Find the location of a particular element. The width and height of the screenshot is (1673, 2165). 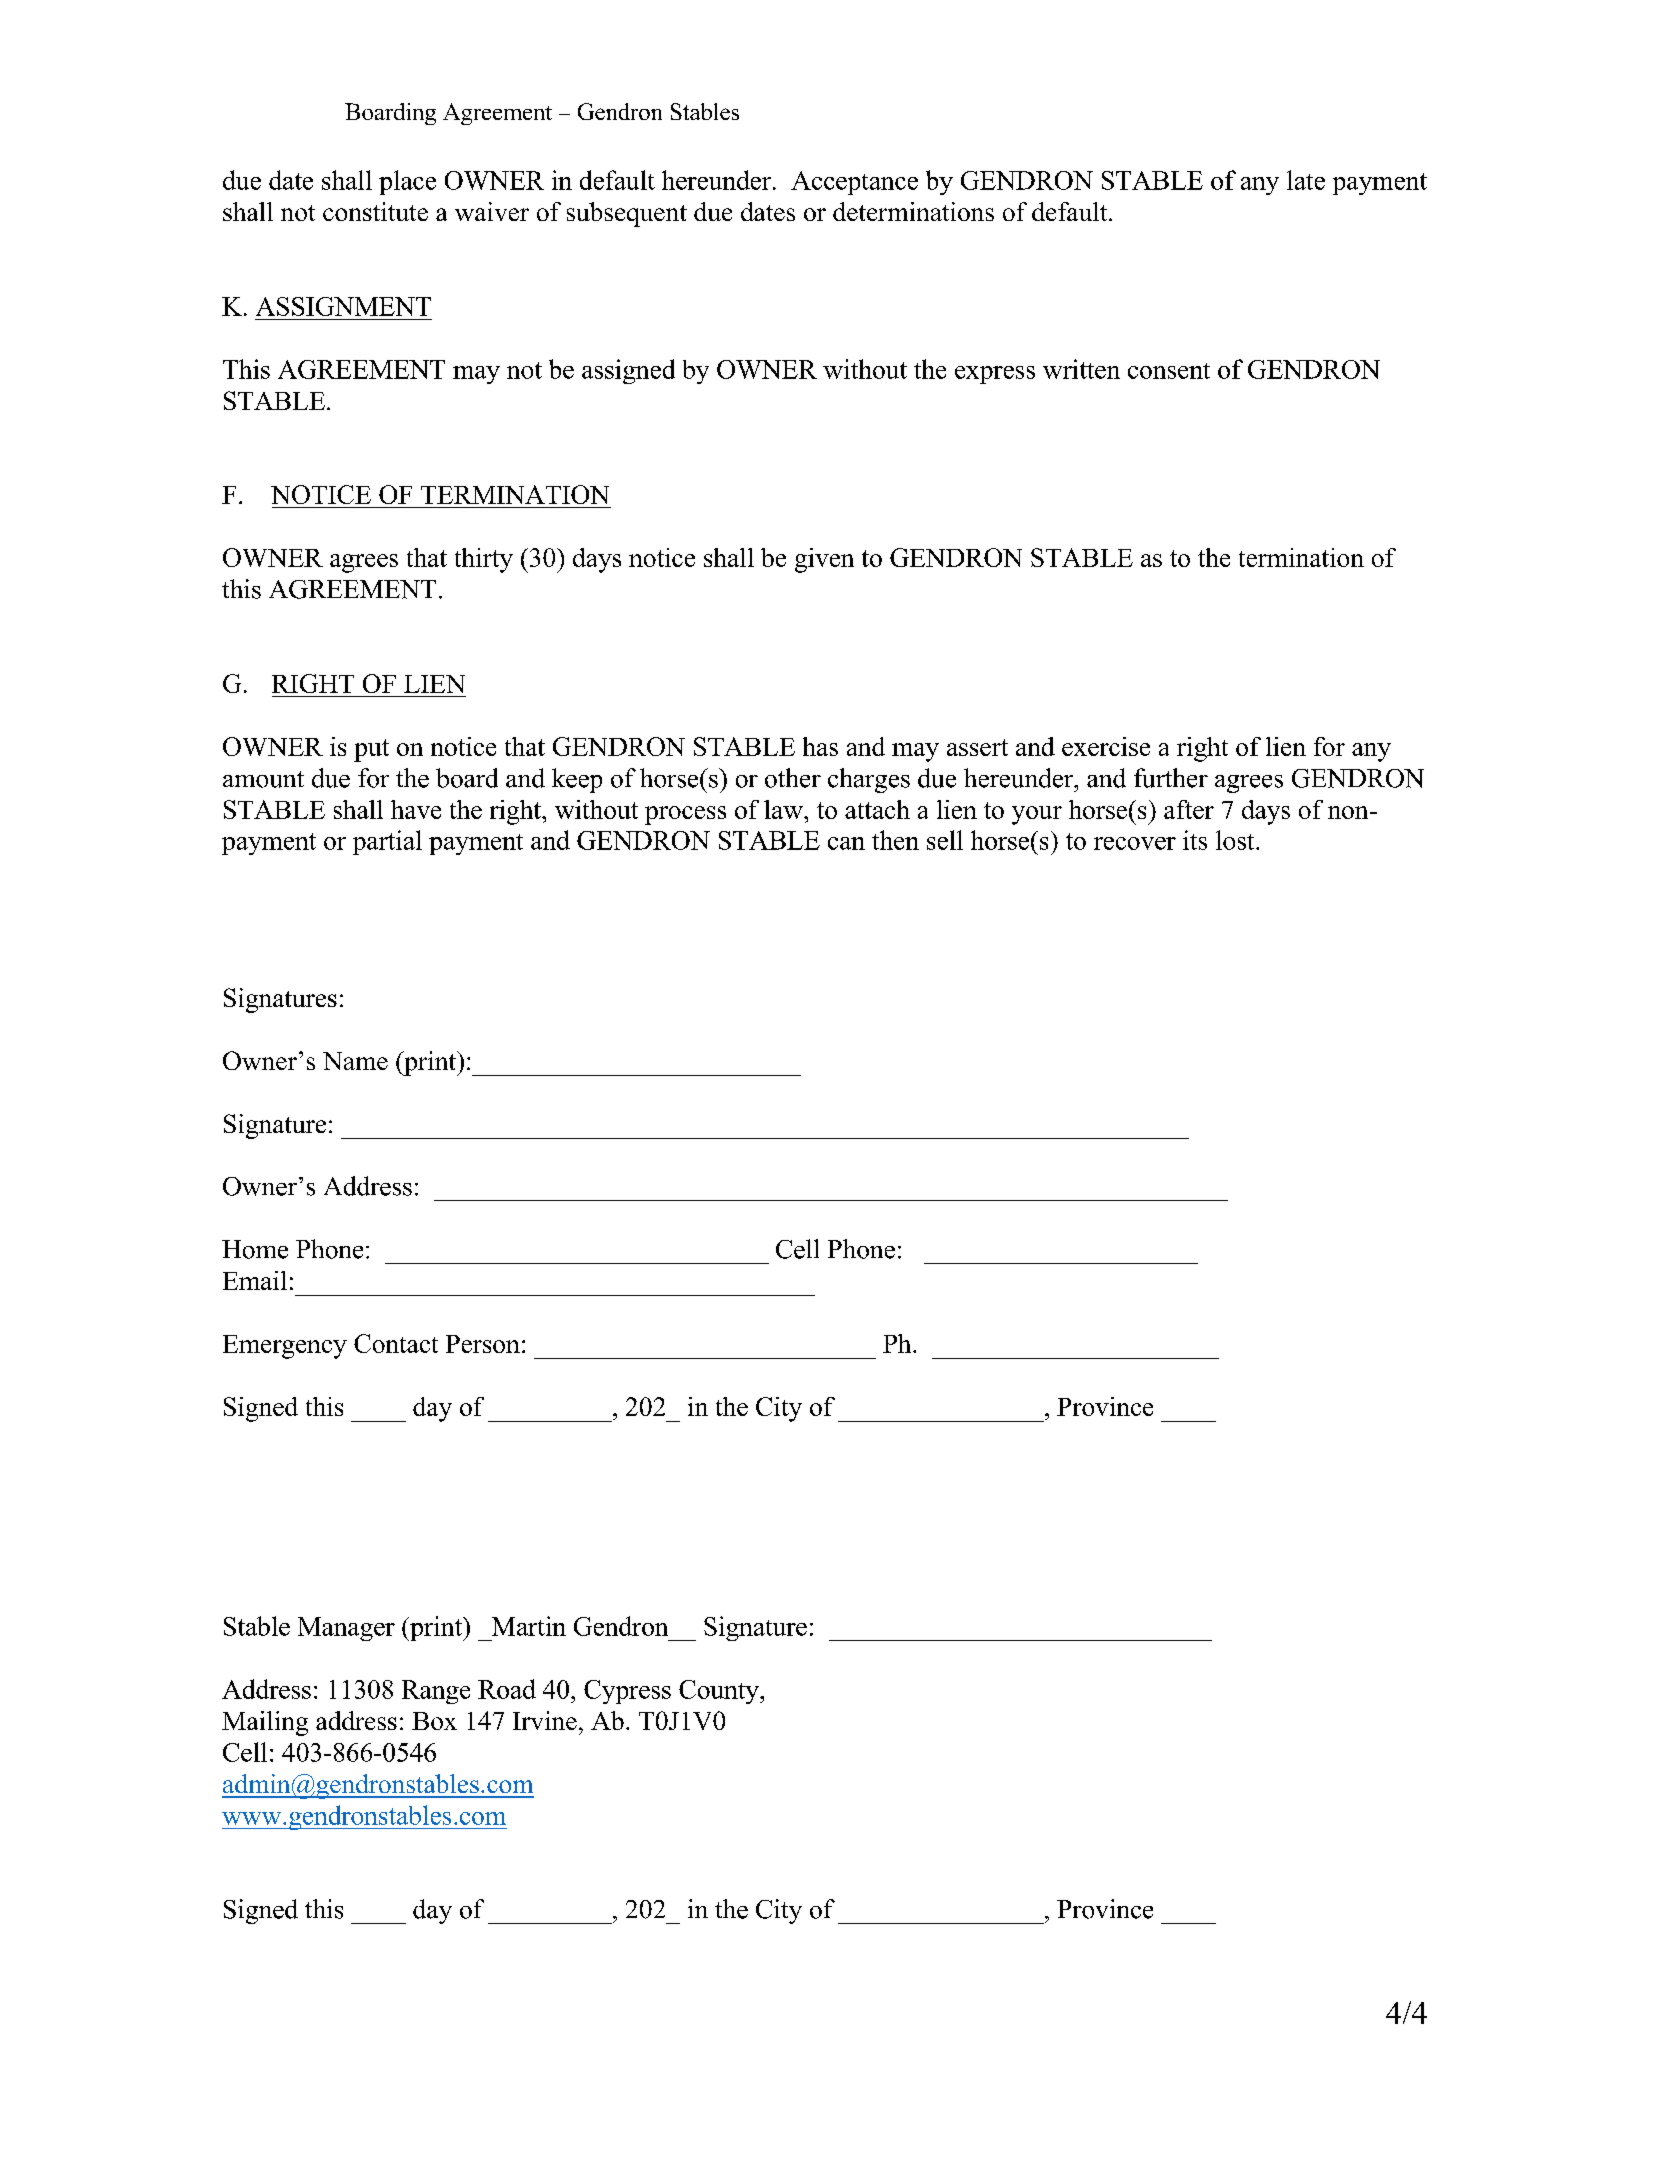

its is located at coordinates (1195, 840).
